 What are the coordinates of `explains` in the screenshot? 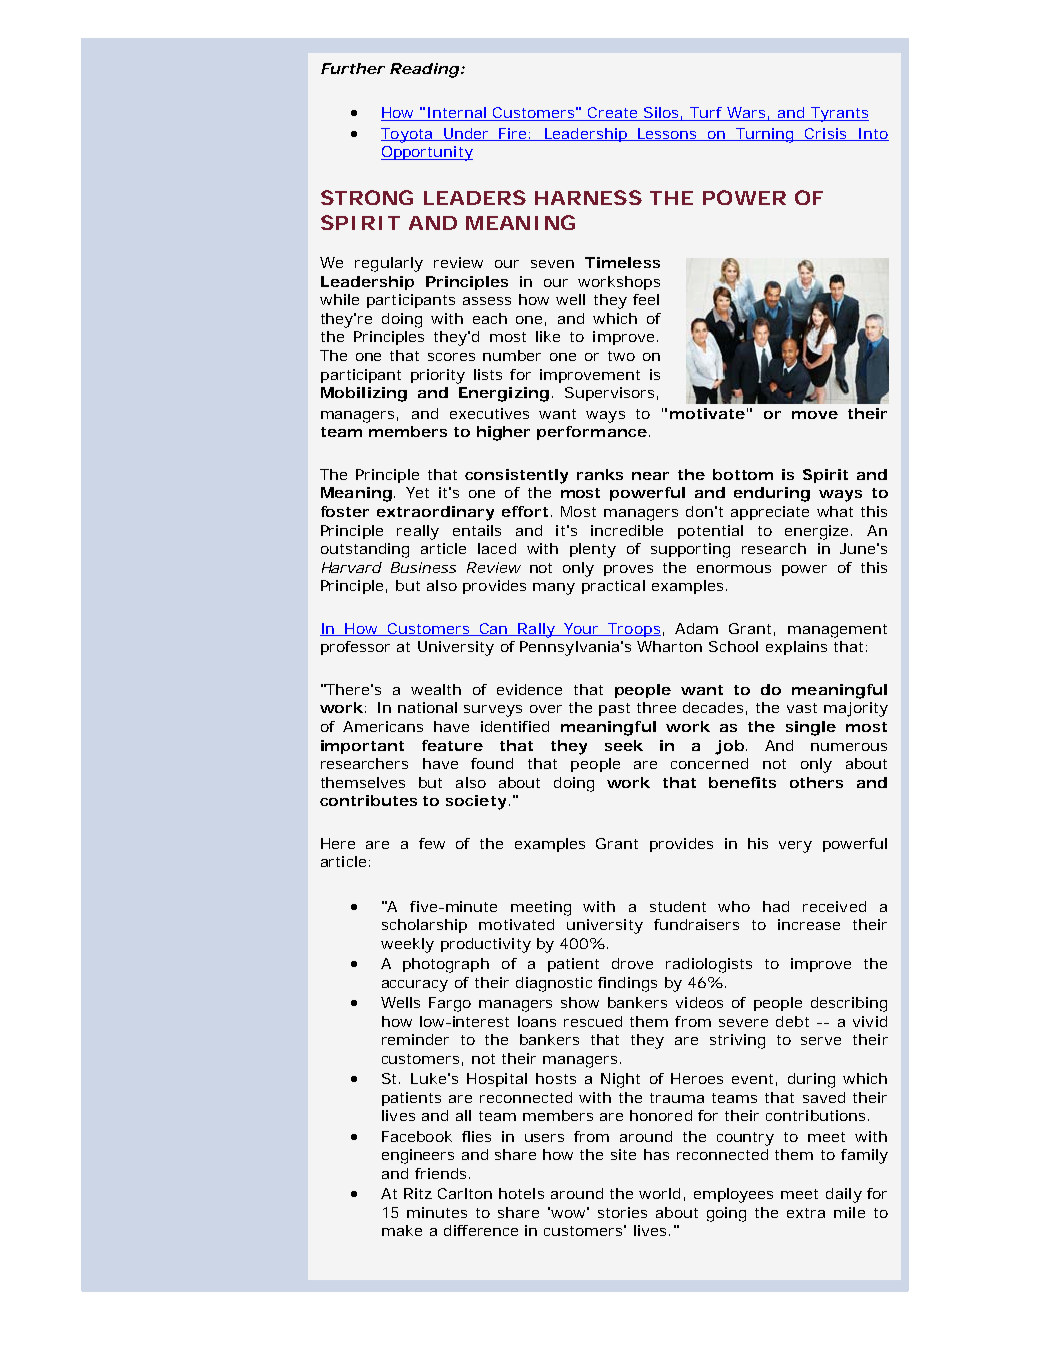 It's located at (796, 648).
